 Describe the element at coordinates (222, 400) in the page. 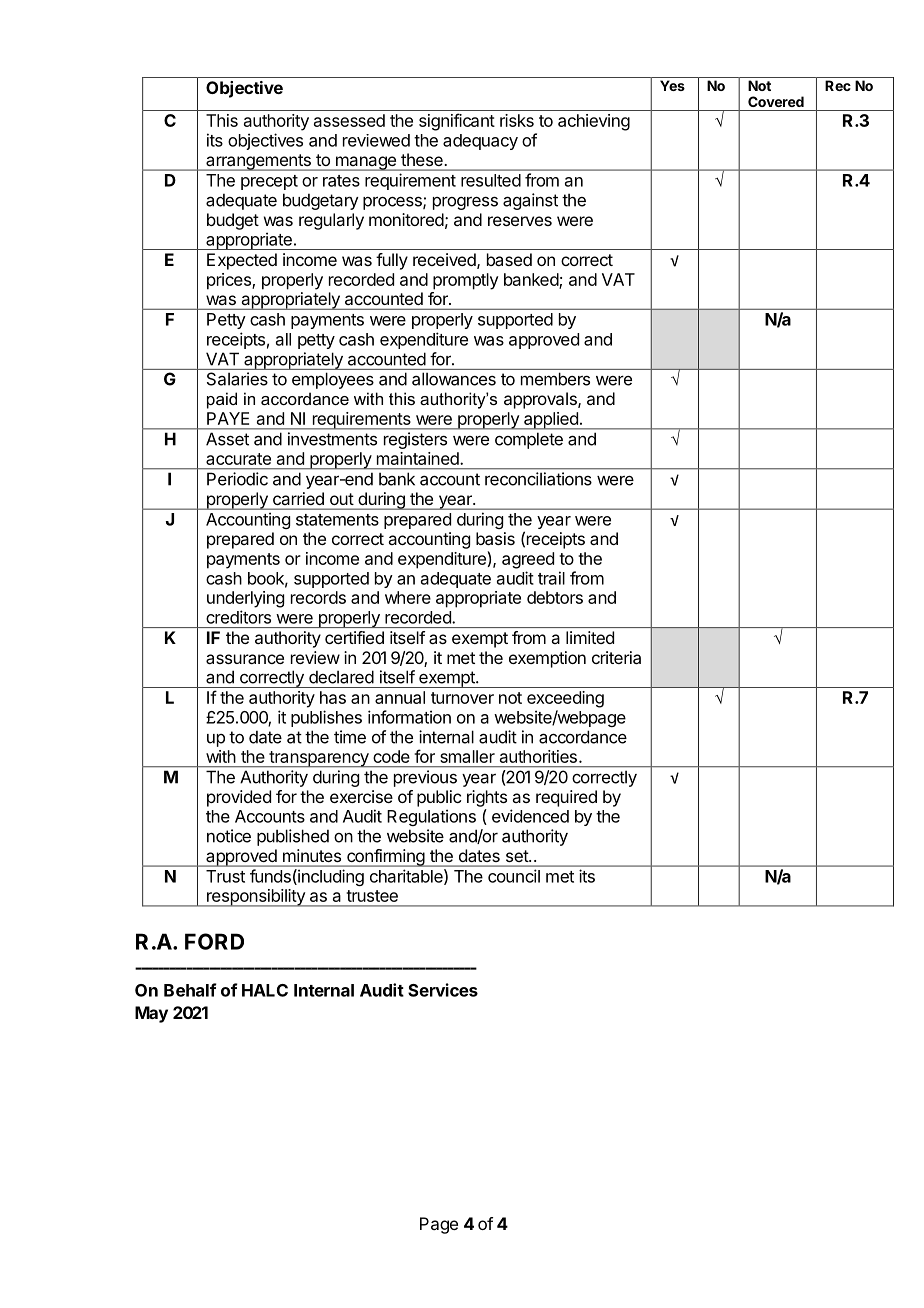

I see `paid` at that location.
